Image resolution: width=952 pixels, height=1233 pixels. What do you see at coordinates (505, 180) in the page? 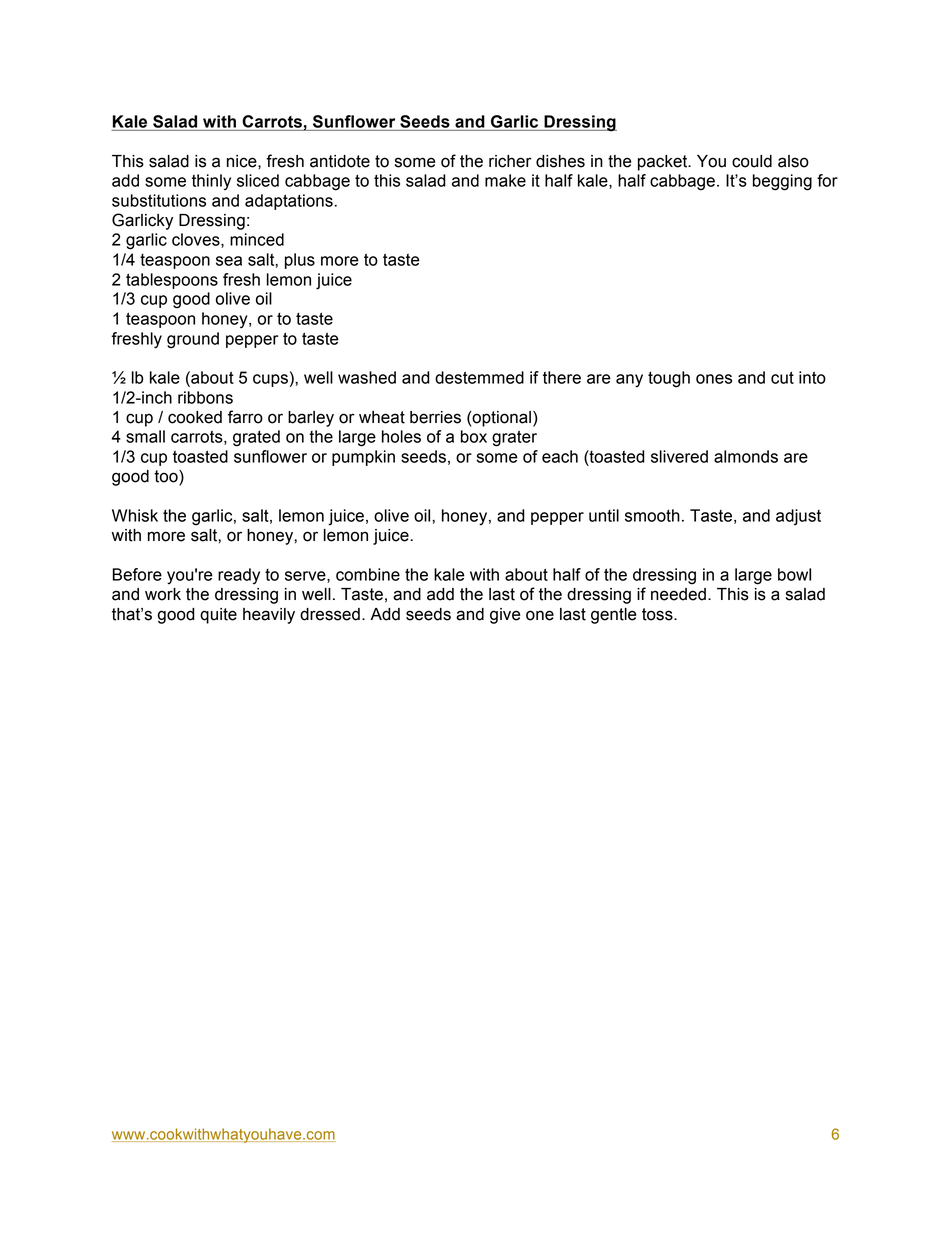
I see `make` at bounding box center [505, 180].
